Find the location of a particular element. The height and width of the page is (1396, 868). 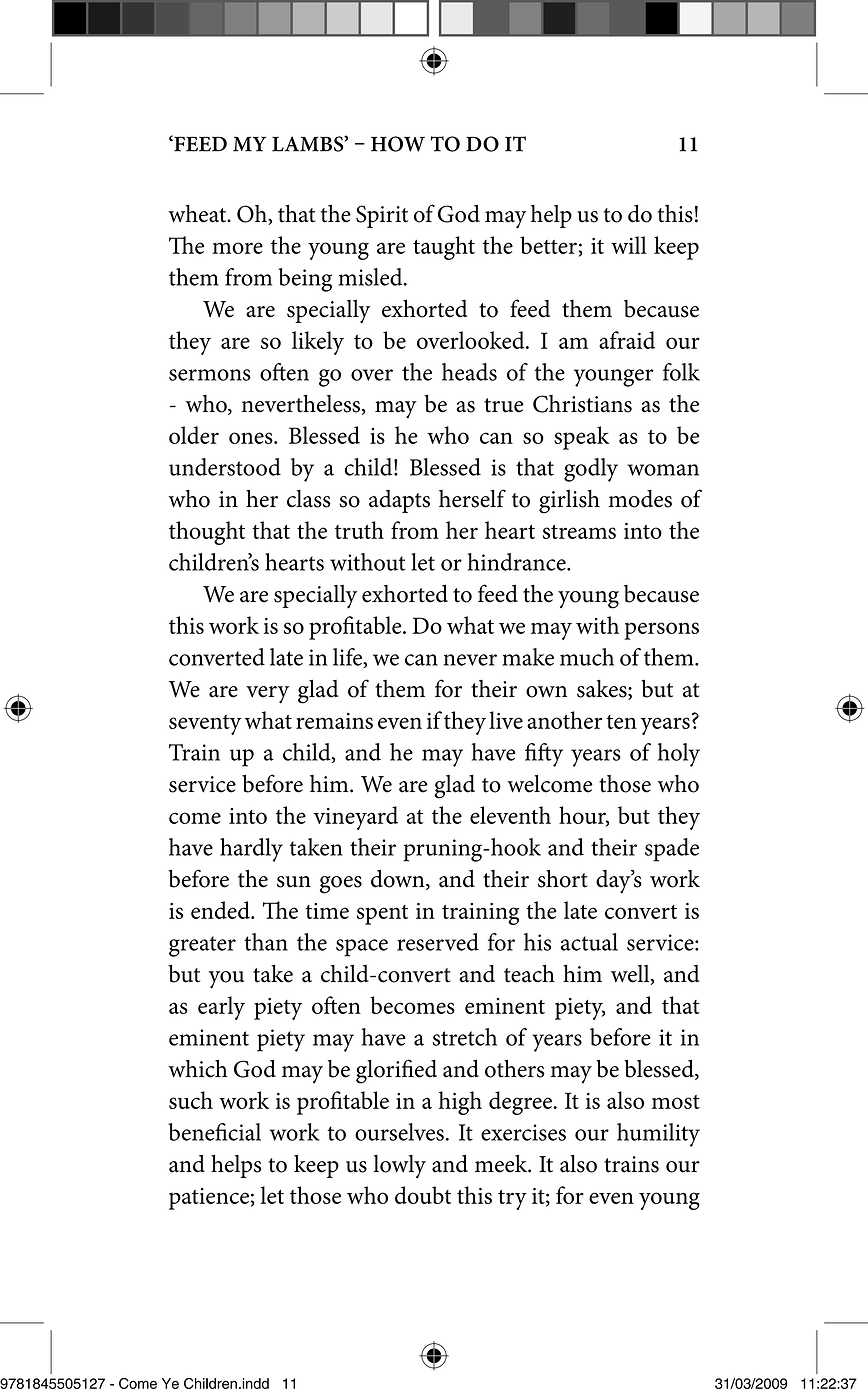

patience is located at coordinates (210, 1199).
